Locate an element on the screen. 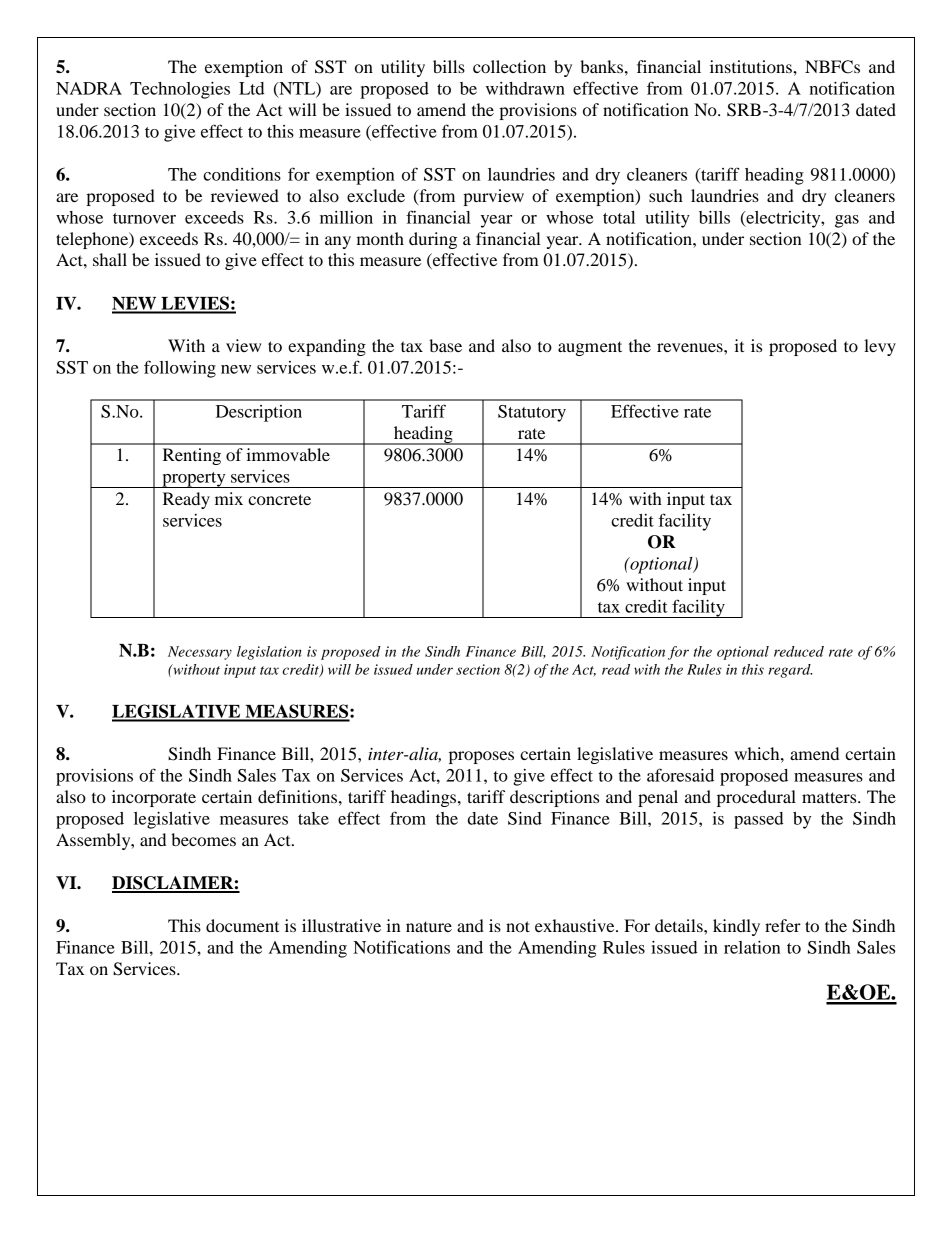 This screenshot has width=952, height=1233. base is located at coordinates (445, 345).
